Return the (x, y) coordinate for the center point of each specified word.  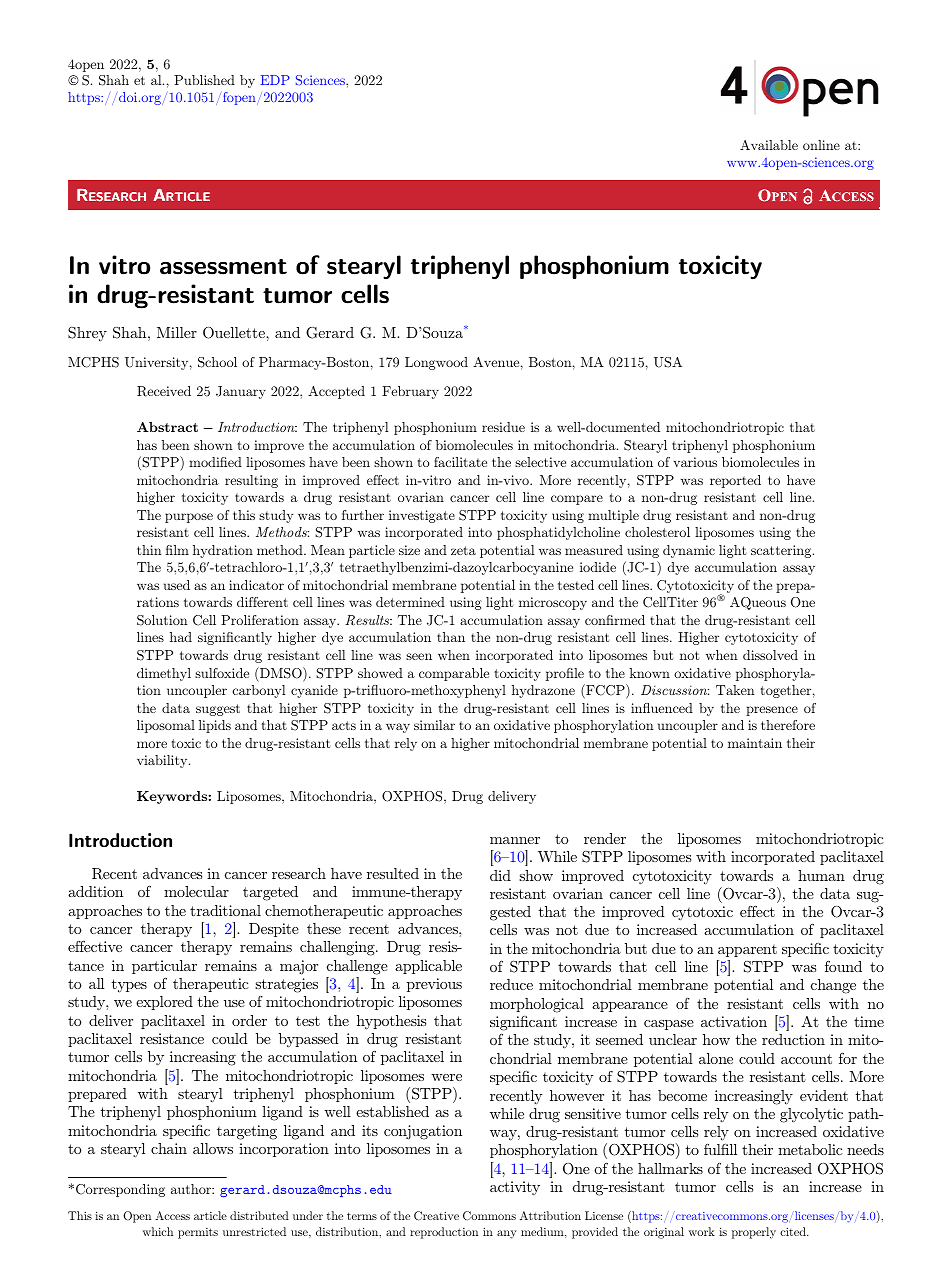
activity (515, 1188)
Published (204, 80)
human (821, 875)
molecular (196, 891)
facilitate (460, 462)
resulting (251, 481)
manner (515, 840)
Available (769, 145)
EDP (275, 80)
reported (735, 481)
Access (172, 1215)
